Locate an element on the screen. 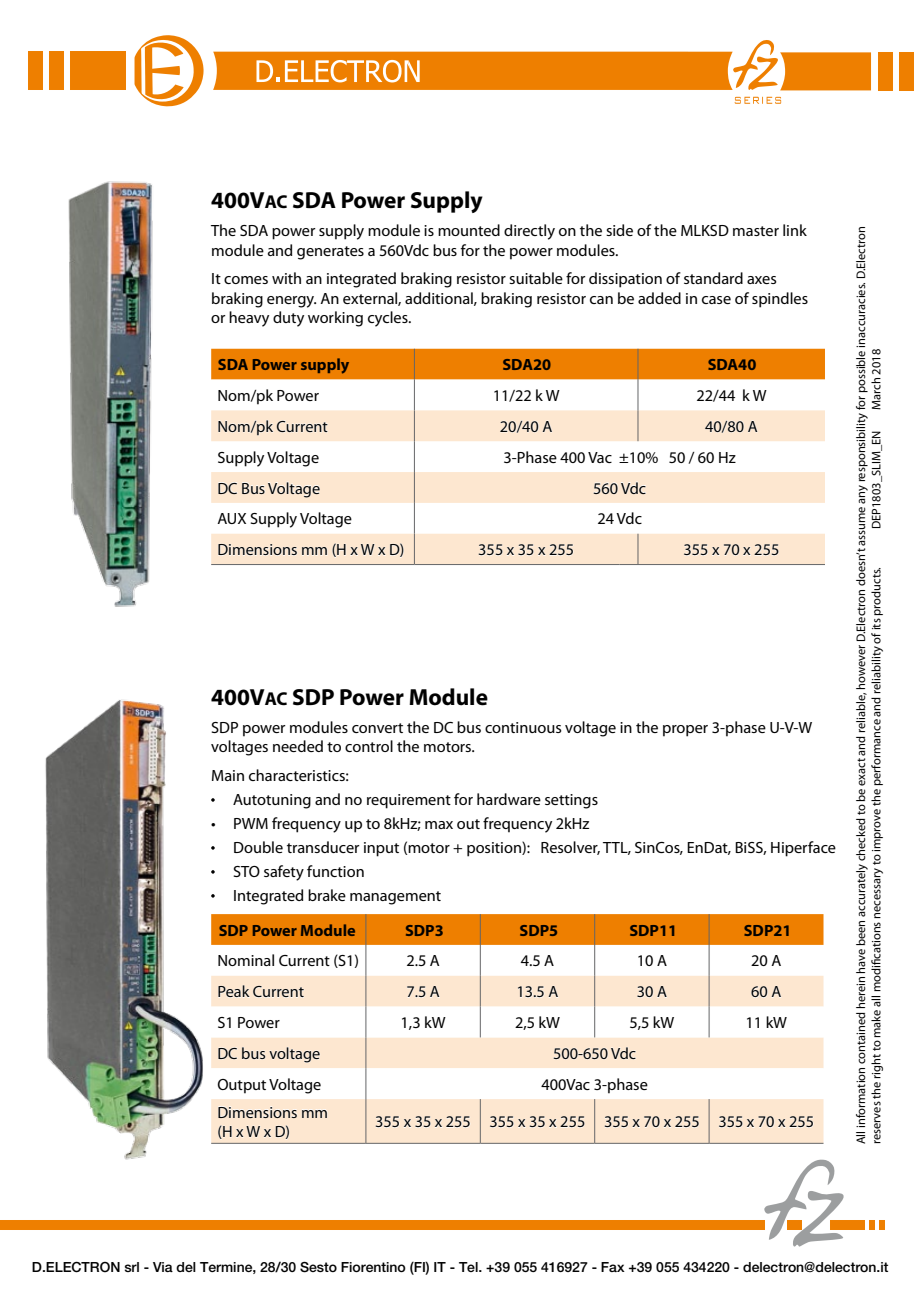  Via is located at coordinates (163, 1267).
